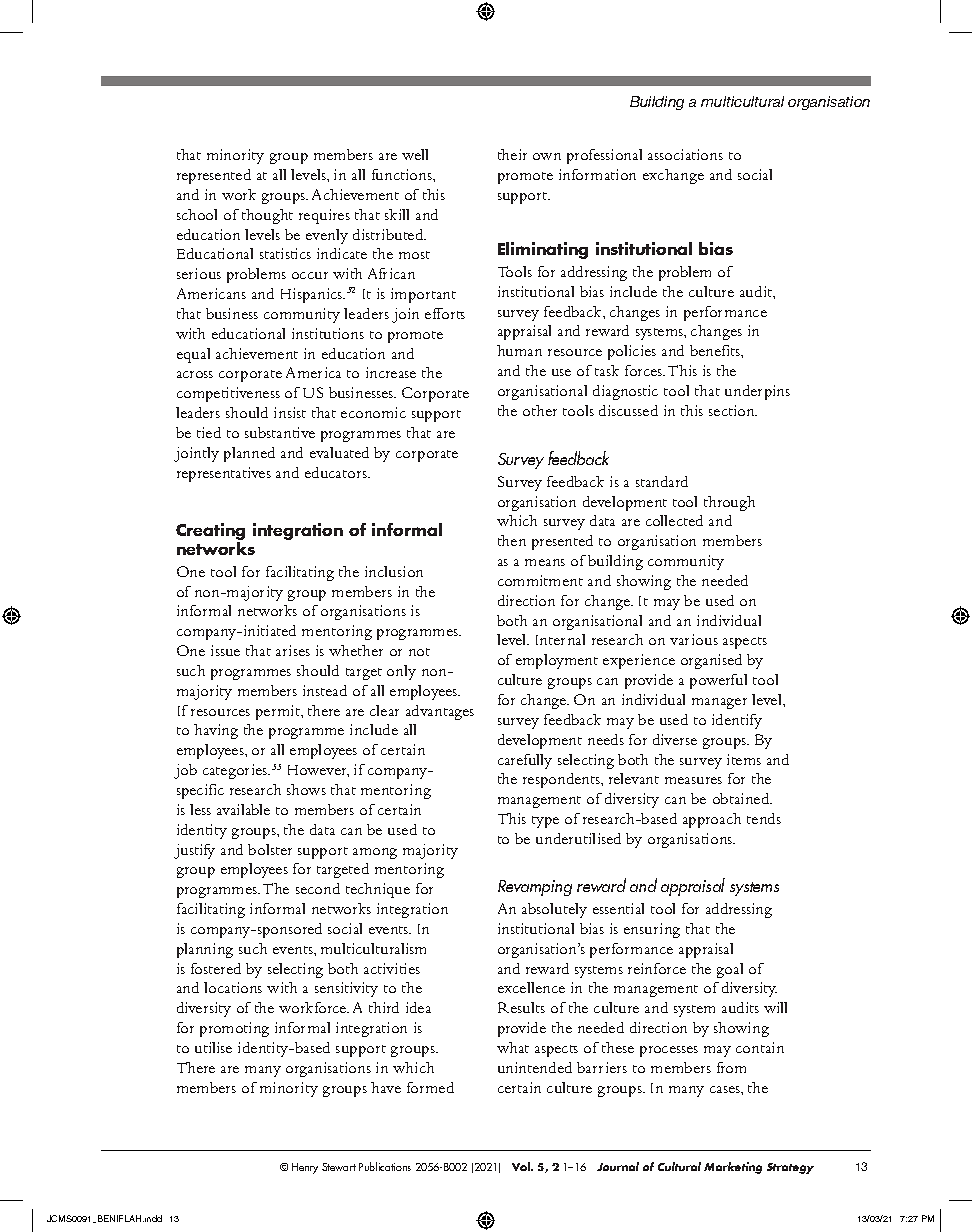 Image resolution: width=972 pixels, height=1232 pixels. Describe the element at coordinates (267, 216) in the screenshot. I see `thought` at that location.
